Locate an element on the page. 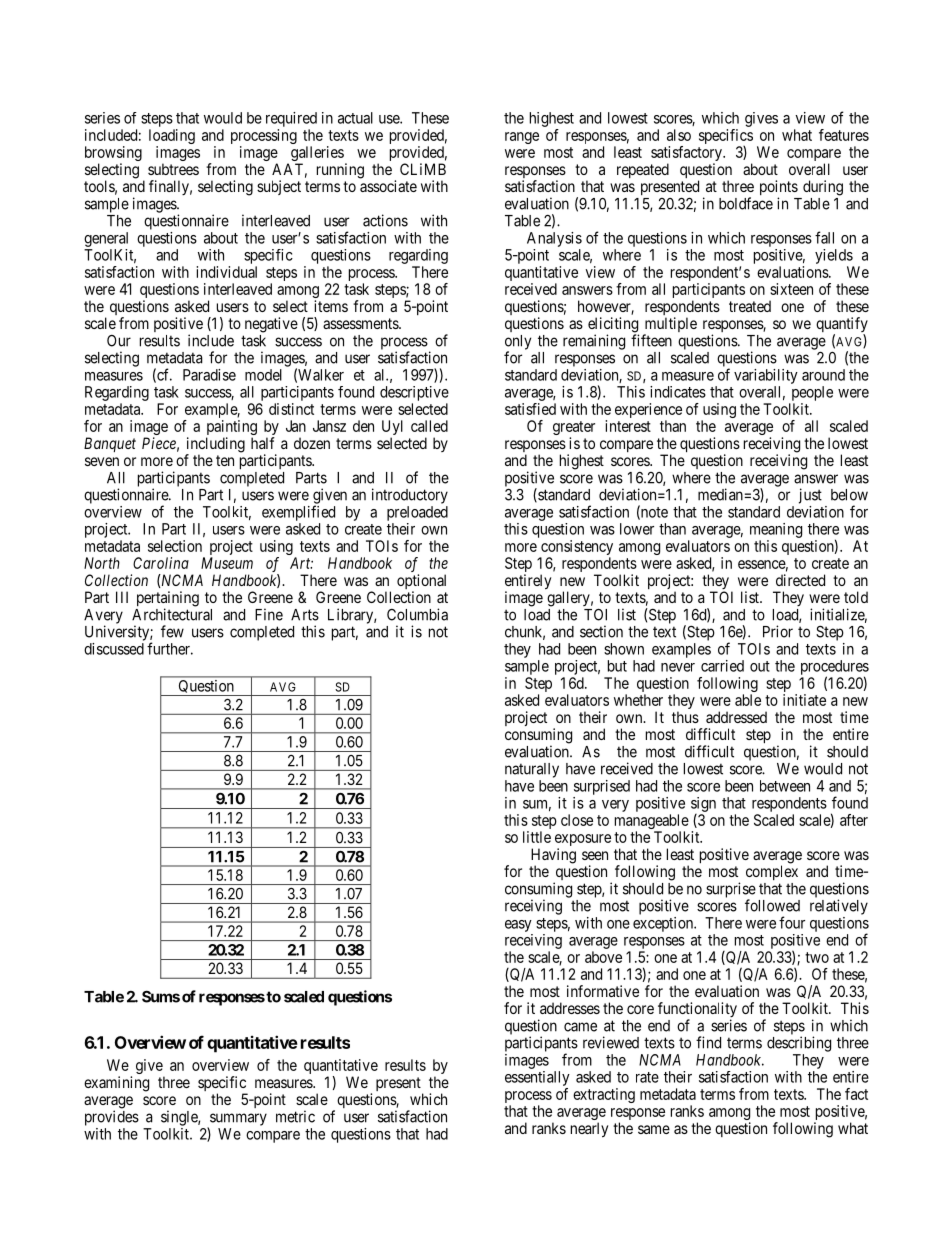 This page has width=952, height=1233. Columbia is located at coordinates (417, 614).
